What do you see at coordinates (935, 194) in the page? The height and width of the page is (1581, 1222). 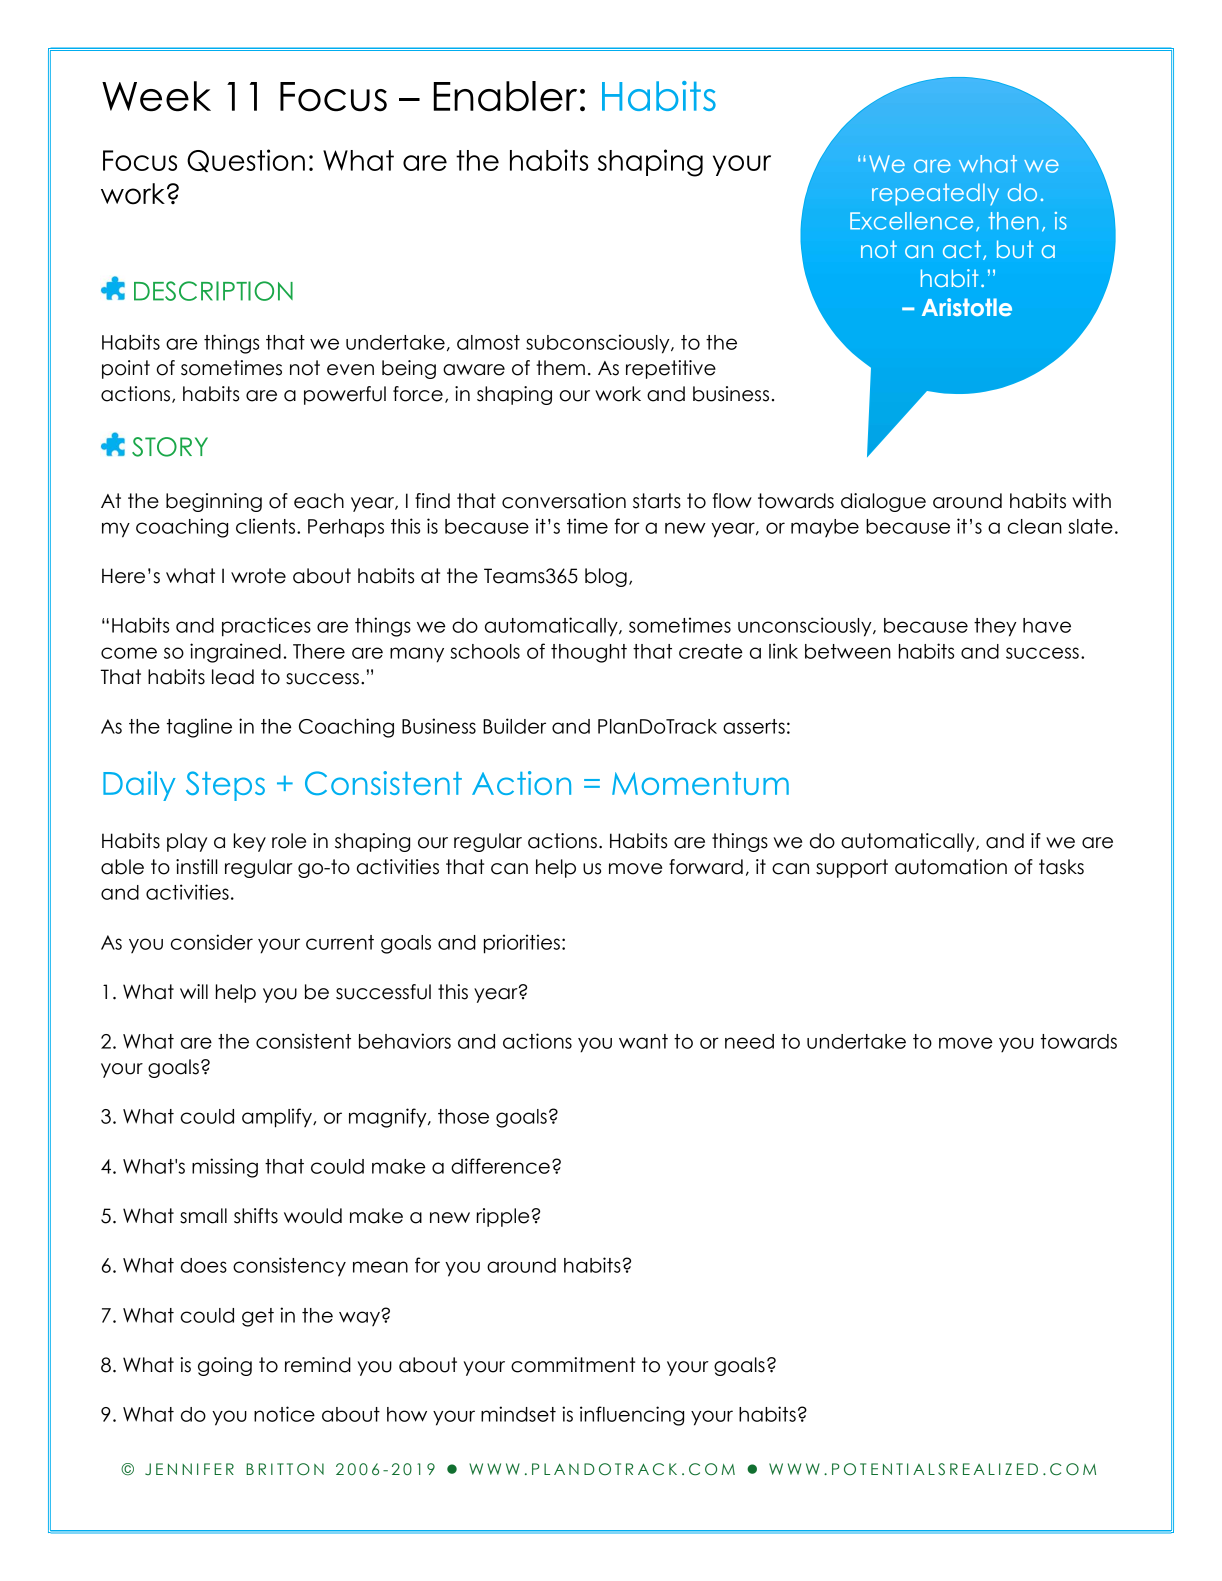 I see `repeatedly` at bounding box center [935, 194].
